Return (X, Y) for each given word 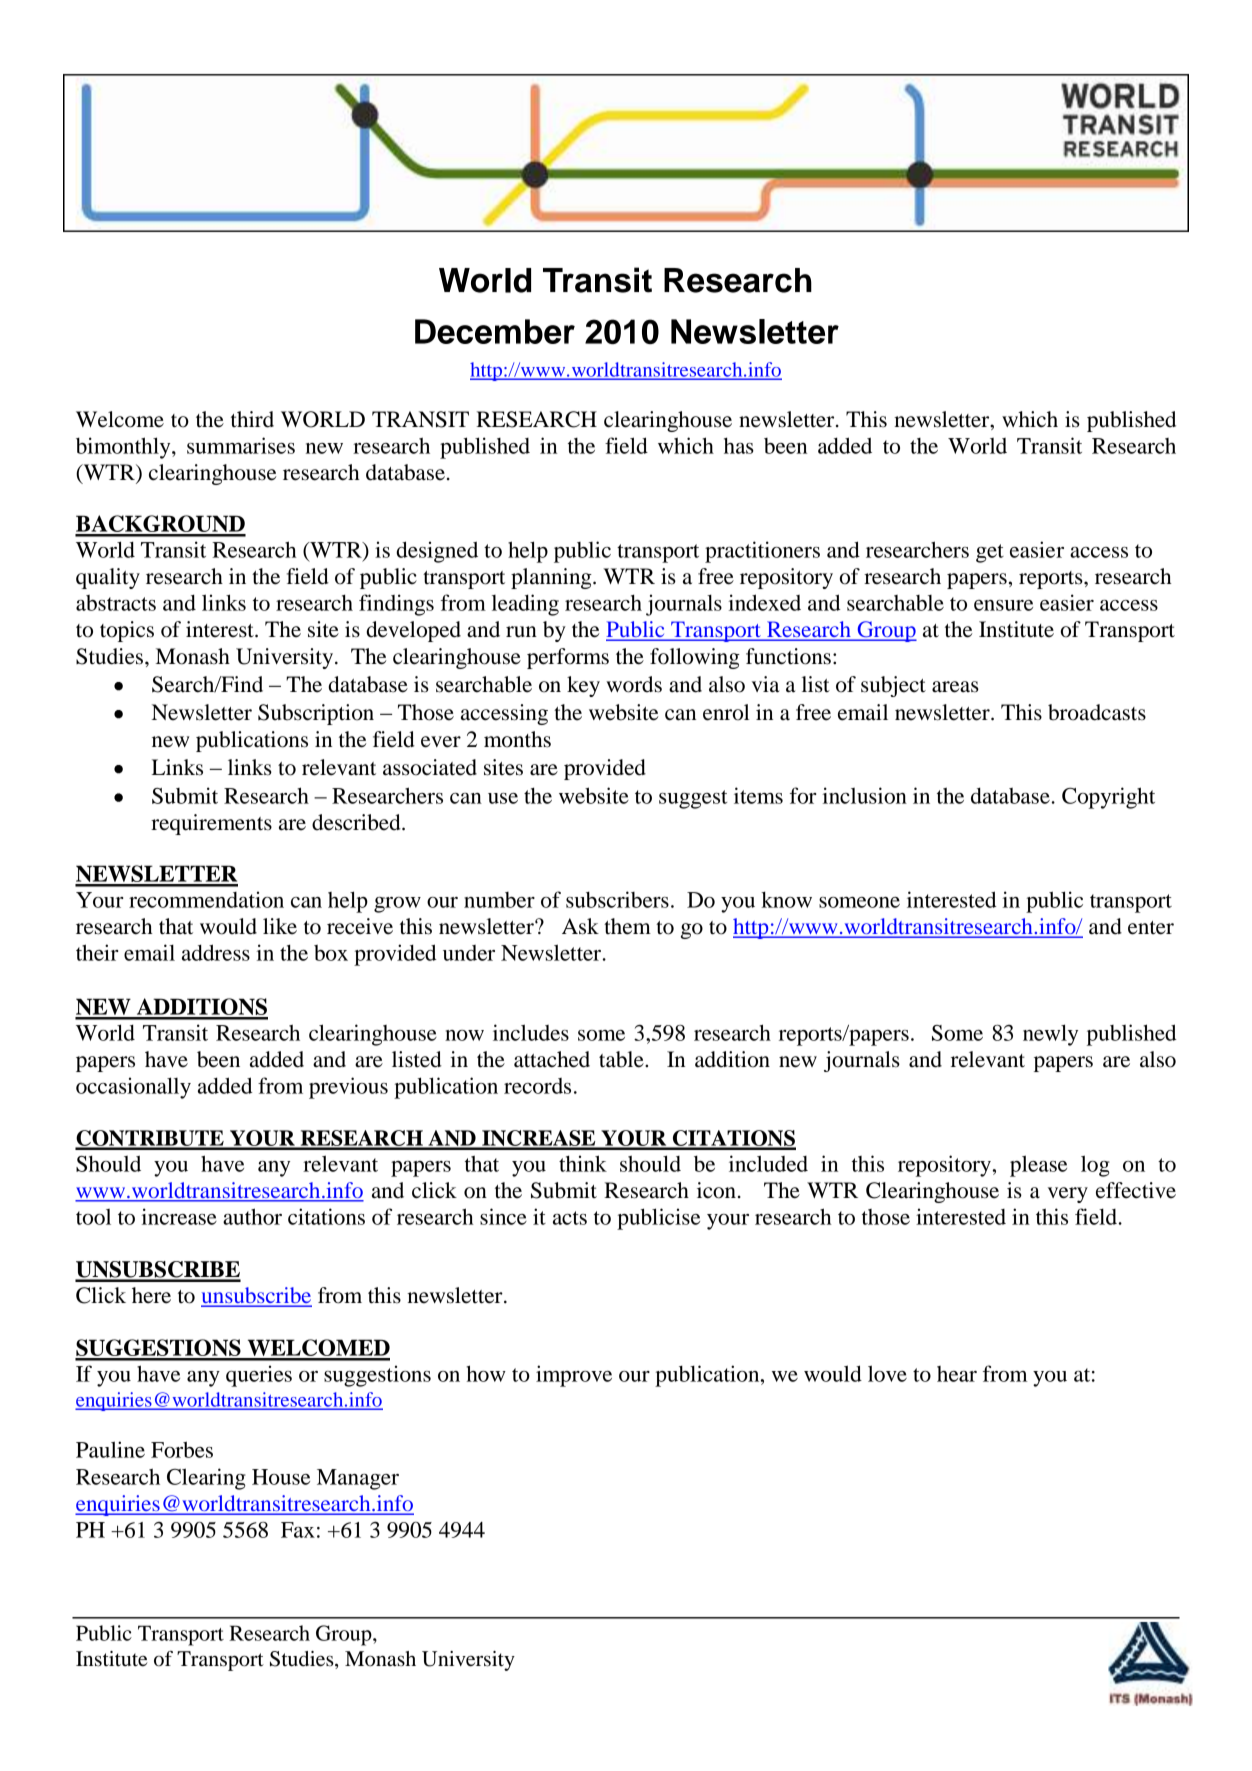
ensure (1003, 605)
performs (568, 658)
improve (574, 1376)
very (1068, 1195)
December (495, 331)
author (252, 1216)
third (252, 419)
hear (957, 1374)
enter (1151, 928)
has (739, 445)
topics (127, 631)
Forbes (182, 1449)
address (216, 952)
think (583, 1163)
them (627, 926)
